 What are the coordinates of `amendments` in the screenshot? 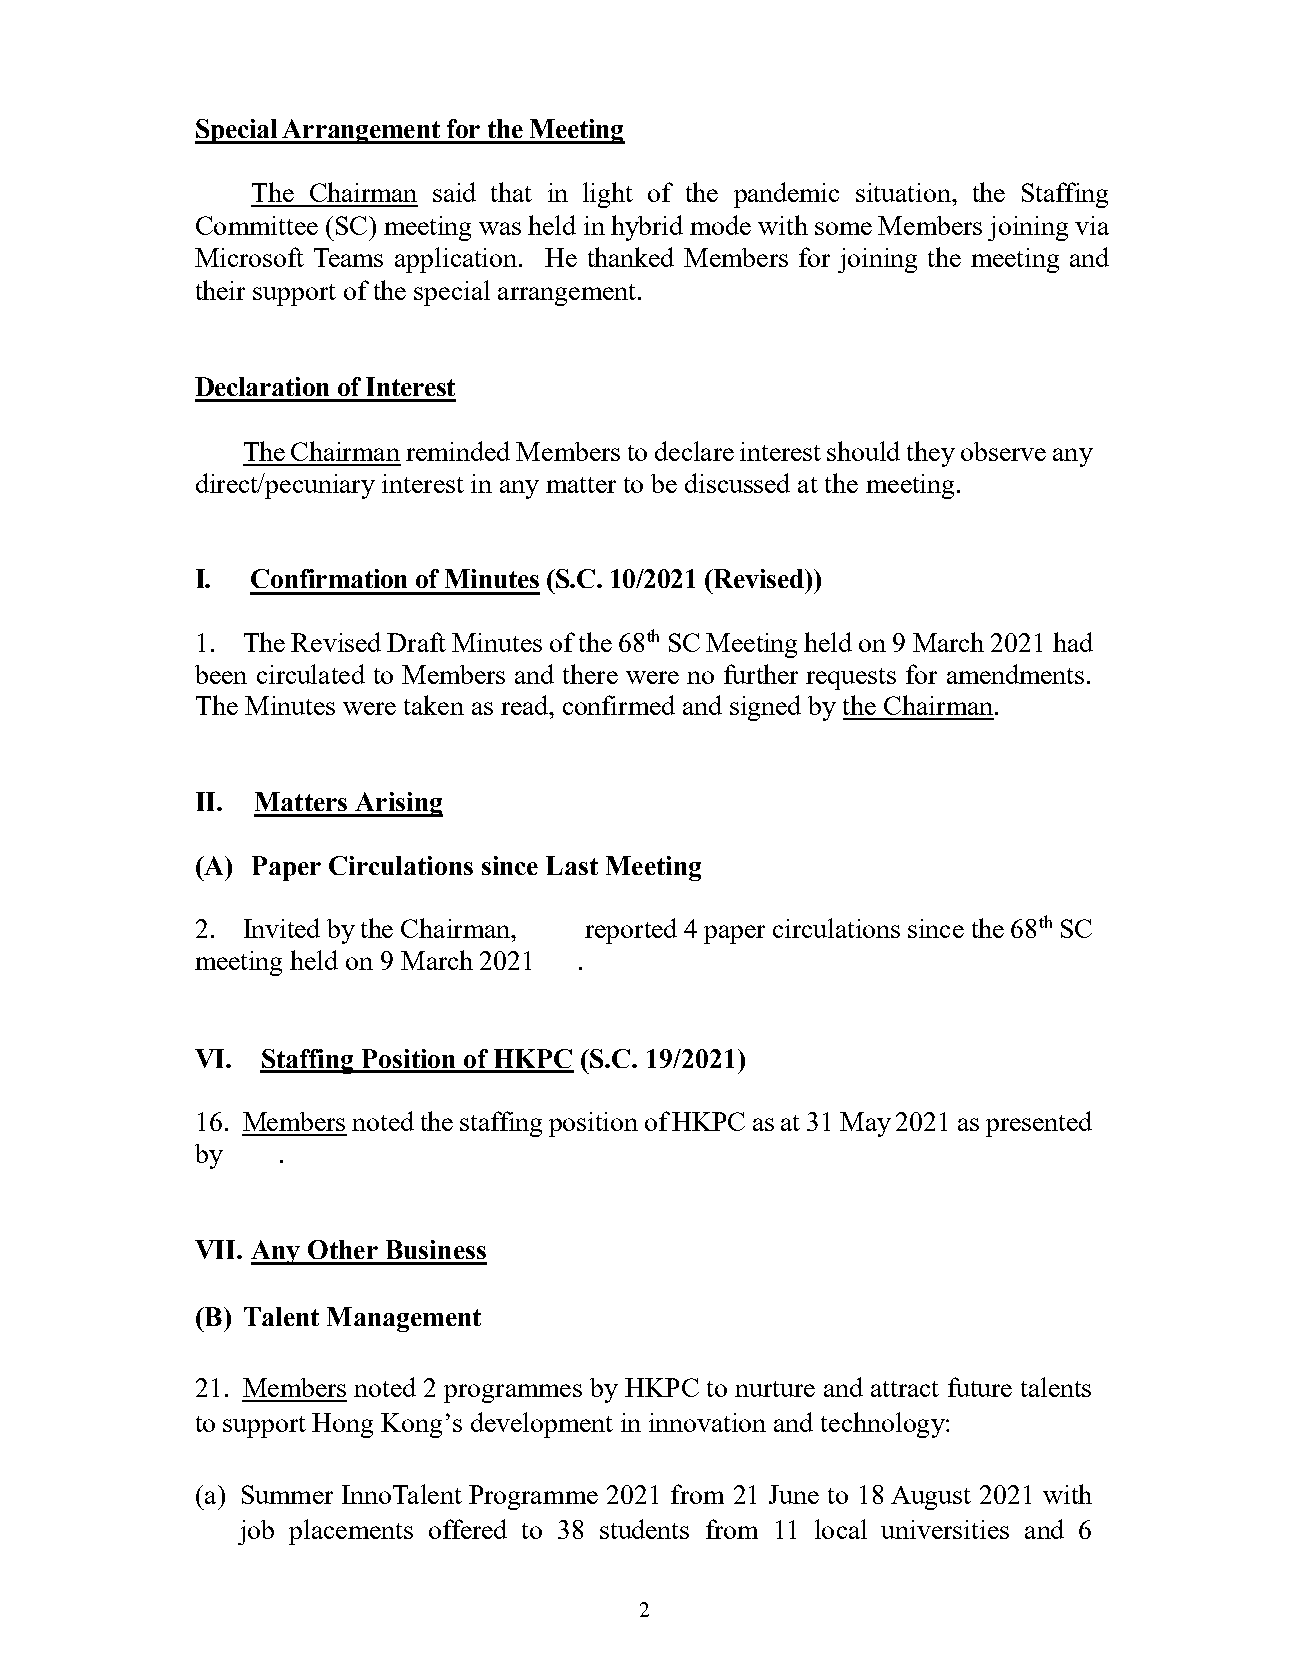 It's located at (1015, 674).
